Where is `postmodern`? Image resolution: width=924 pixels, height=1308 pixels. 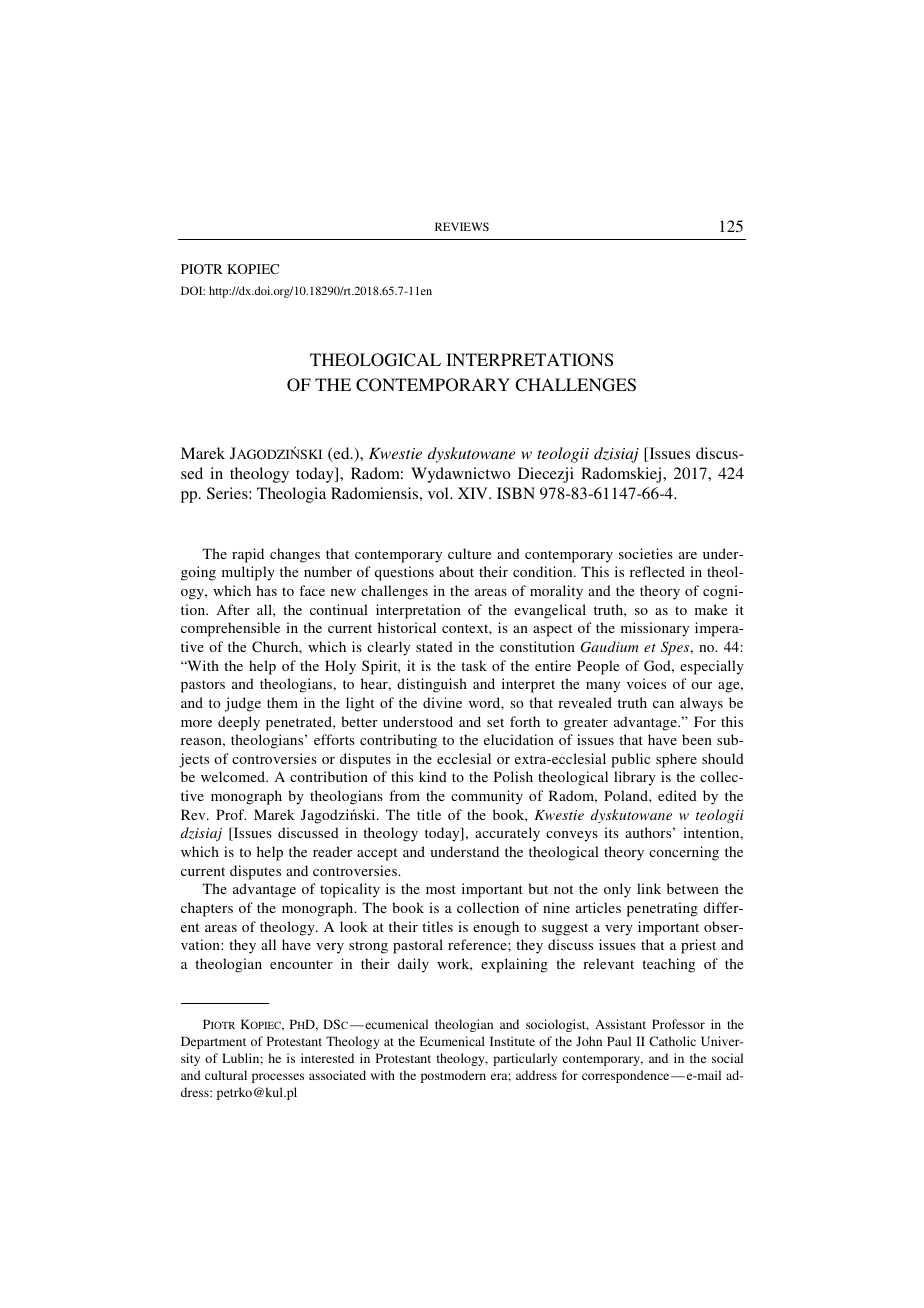
postmodern is located at coordinates (453, 1076).
